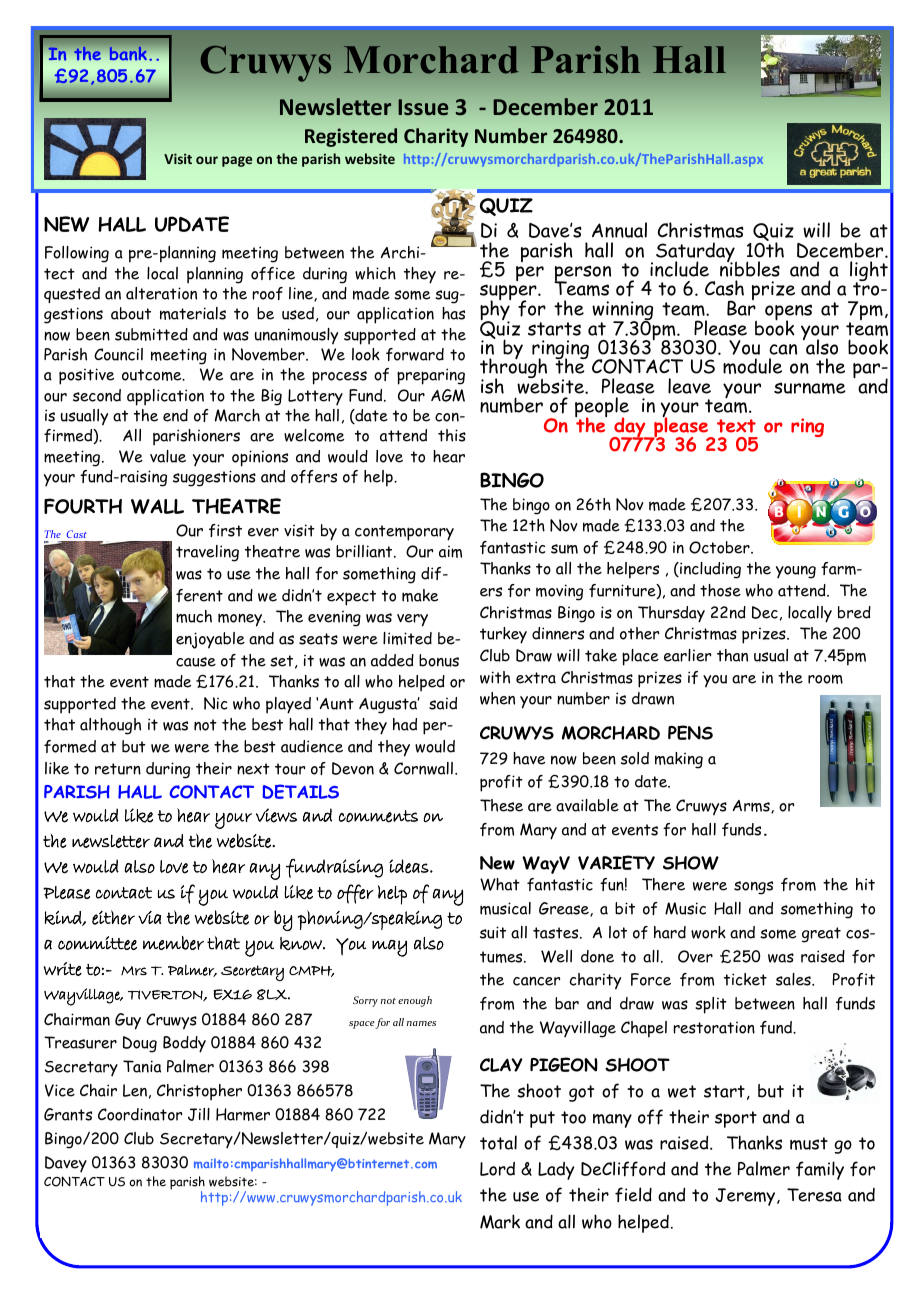 This screenshot has height=1308, width=924. Describe the element at coordinates (736, 426) in the screenshot. I see `text` at that location.
